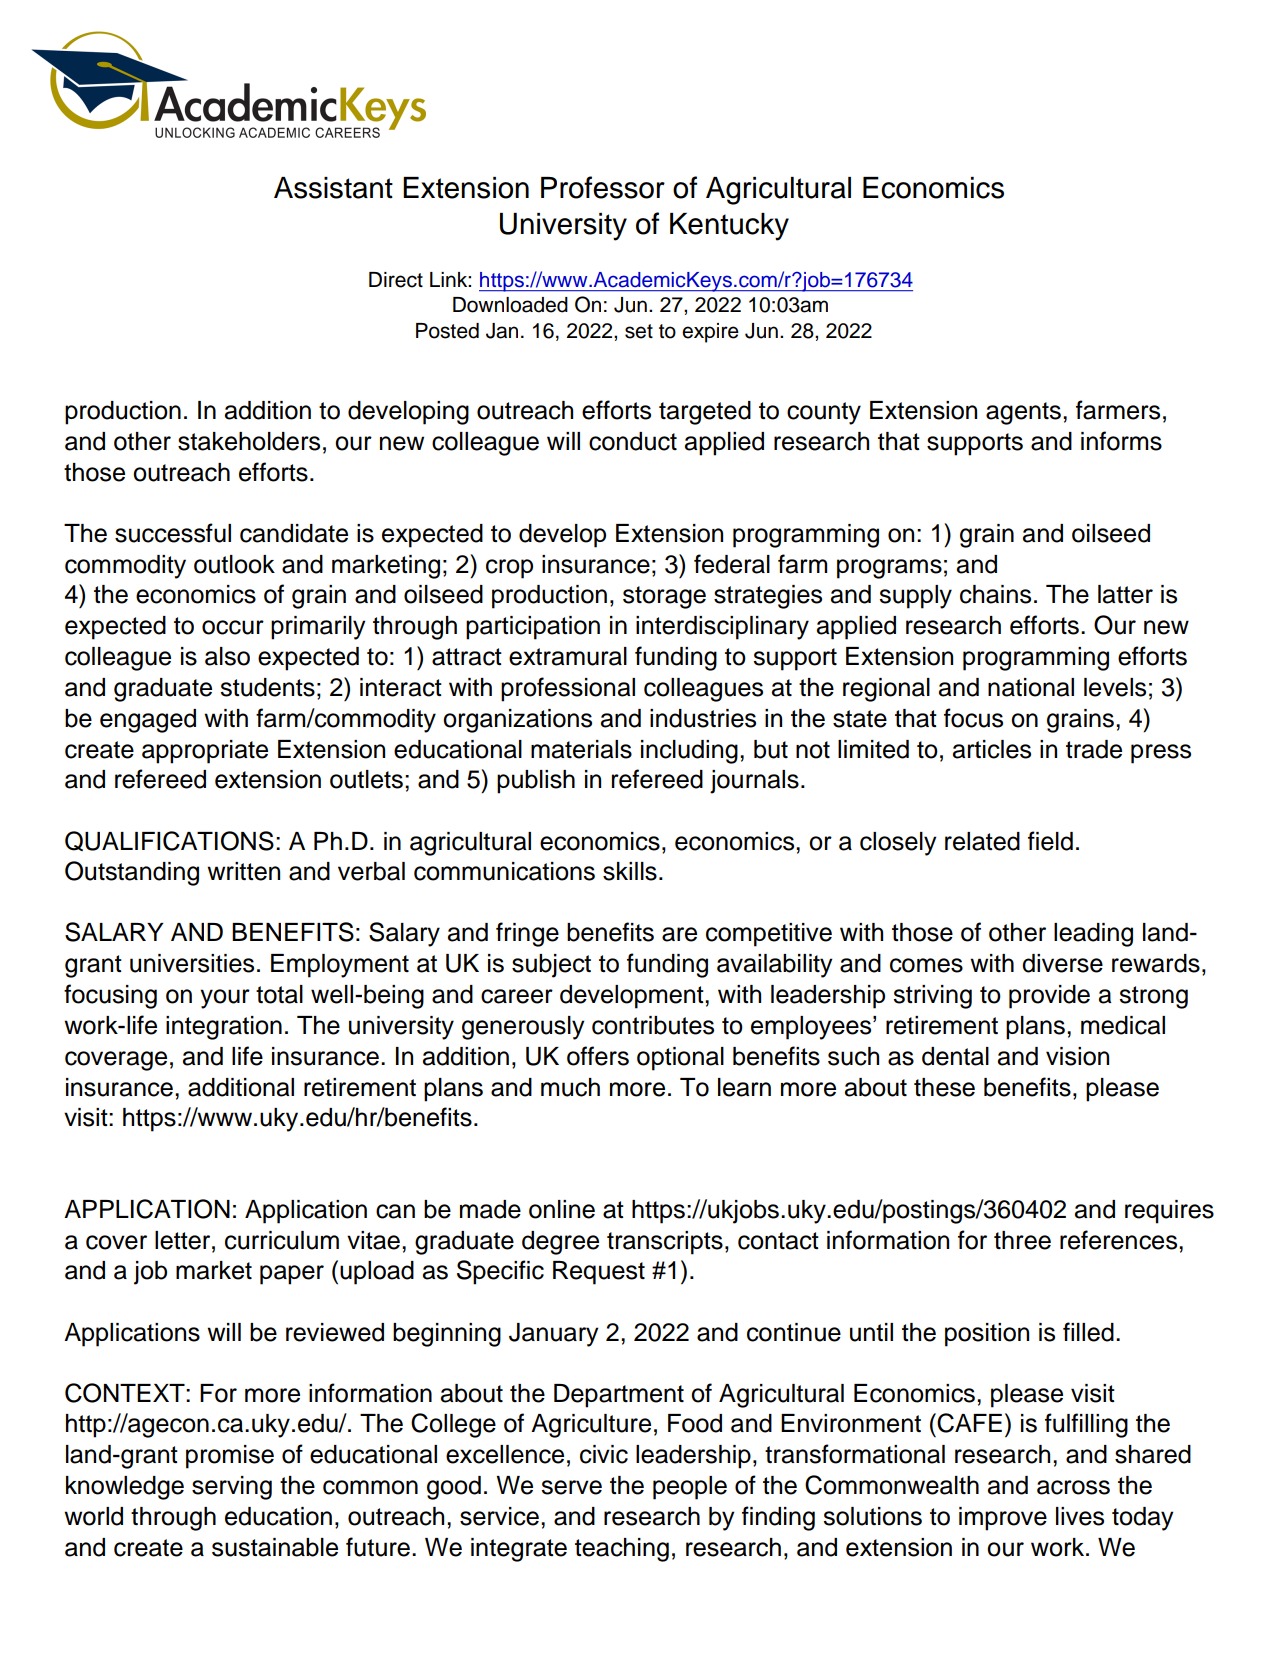 The height and width of the screenshot is (1666, 1287). Describe the element at coordinates (243, 871) in the screenshot. I see `written` at that location.
